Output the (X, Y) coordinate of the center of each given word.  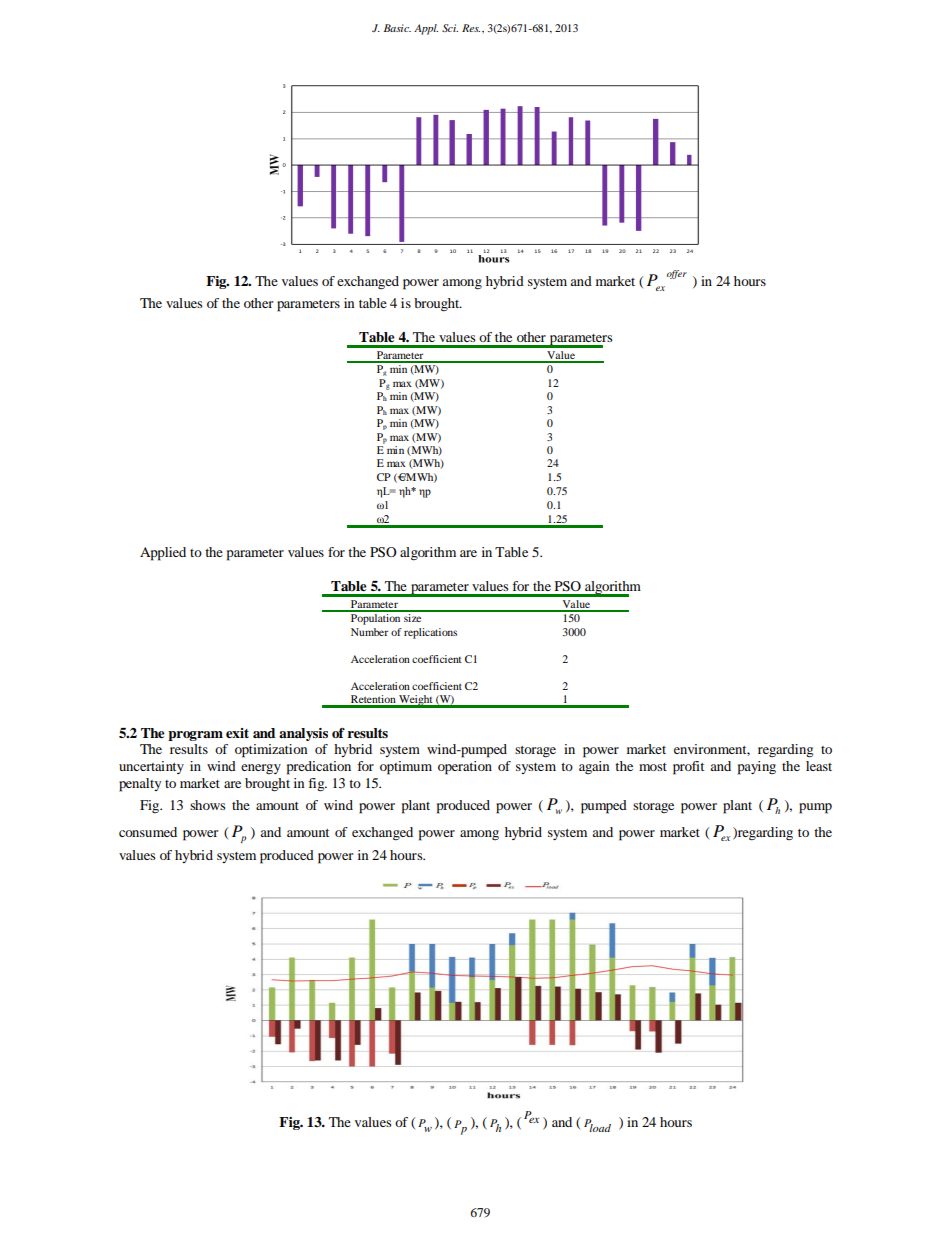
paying (757, 768)
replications (430, 633)
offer (677, 274)
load (599, 1127)
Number (369, 632)
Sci (450, 28)
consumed (148, 832)
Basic (397, 28)
